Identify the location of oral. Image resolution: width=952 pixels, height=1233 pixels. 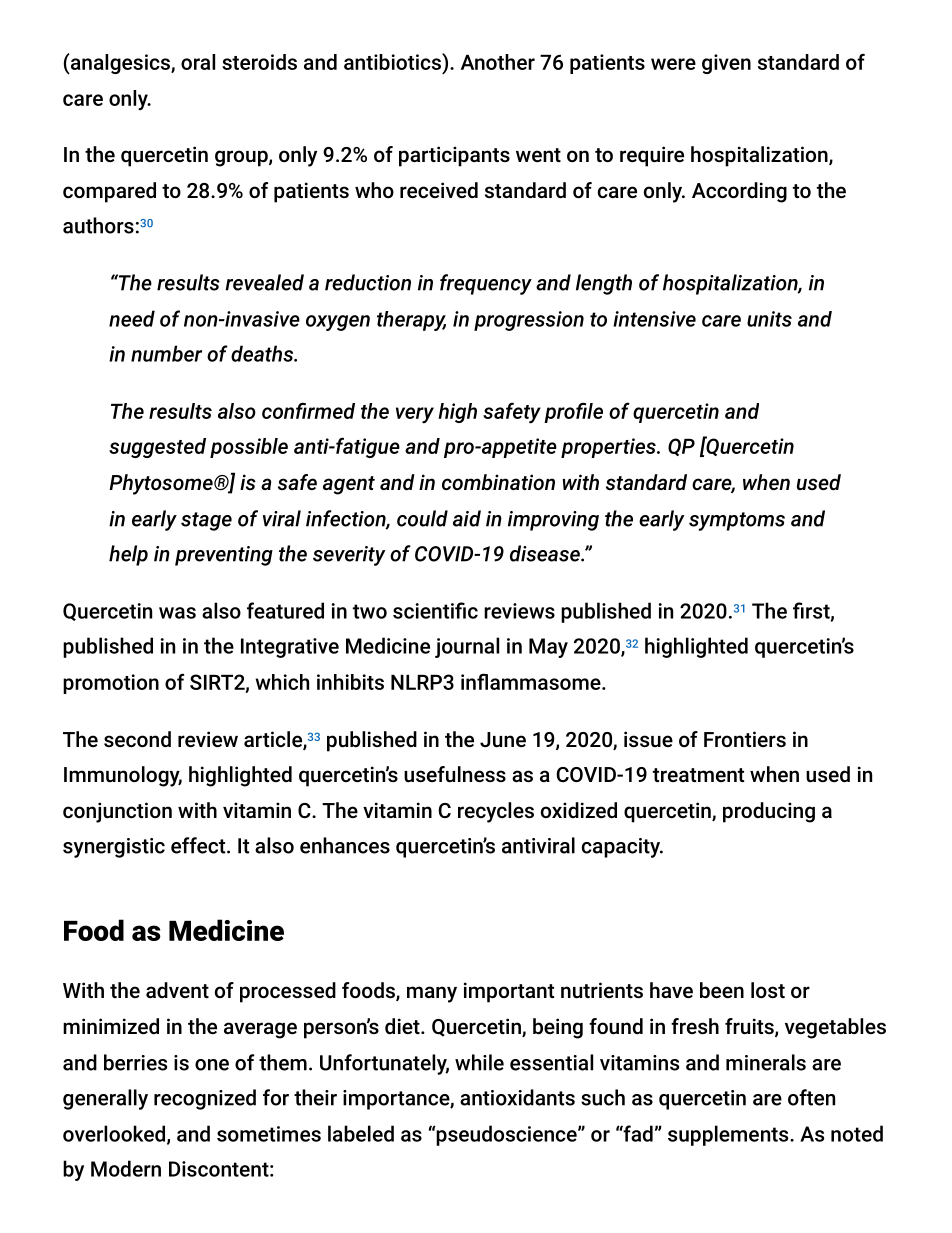
(198, 62).
